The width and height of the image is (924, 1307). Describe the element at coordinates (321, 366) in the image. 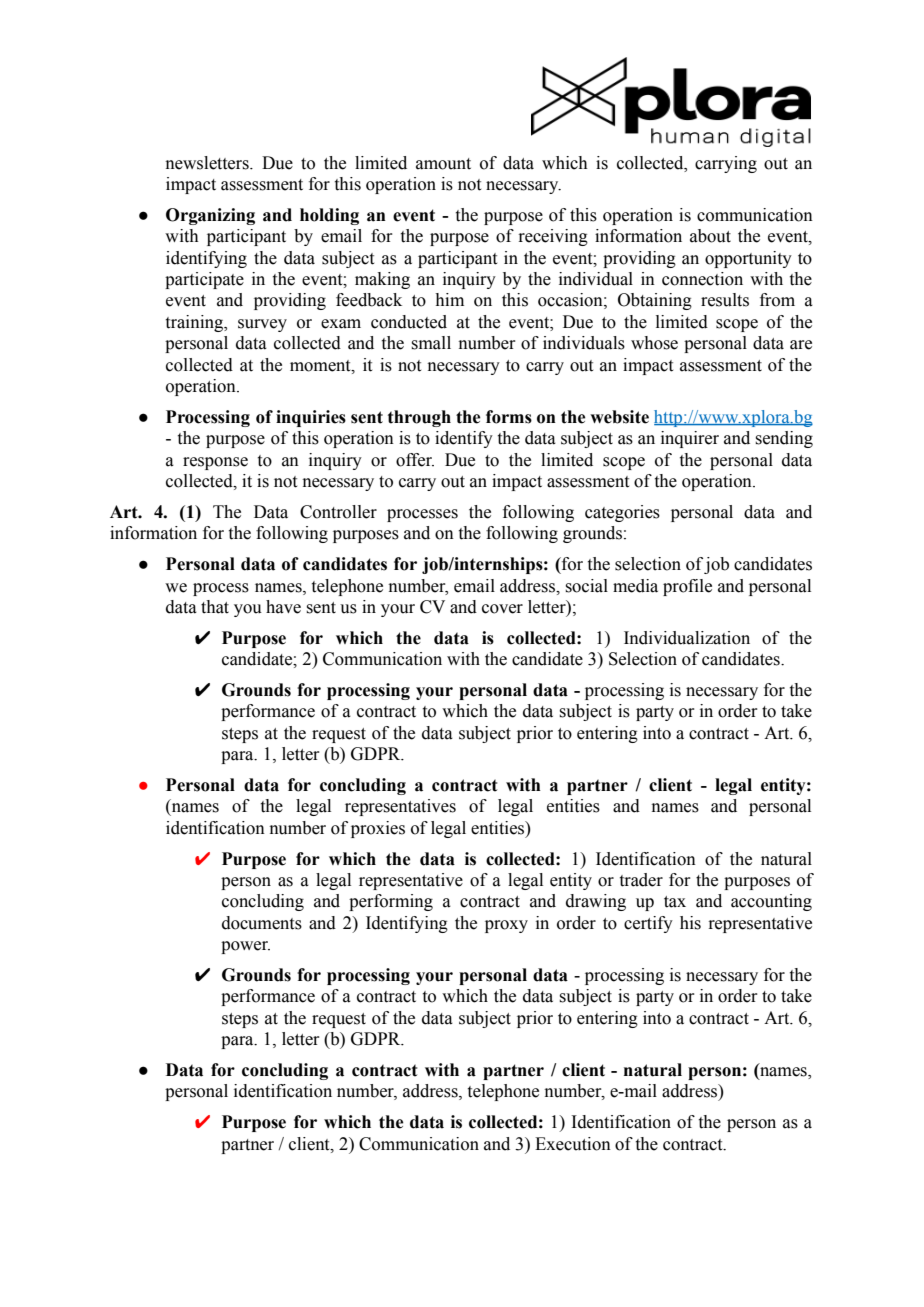

I see `moment` at that location.
